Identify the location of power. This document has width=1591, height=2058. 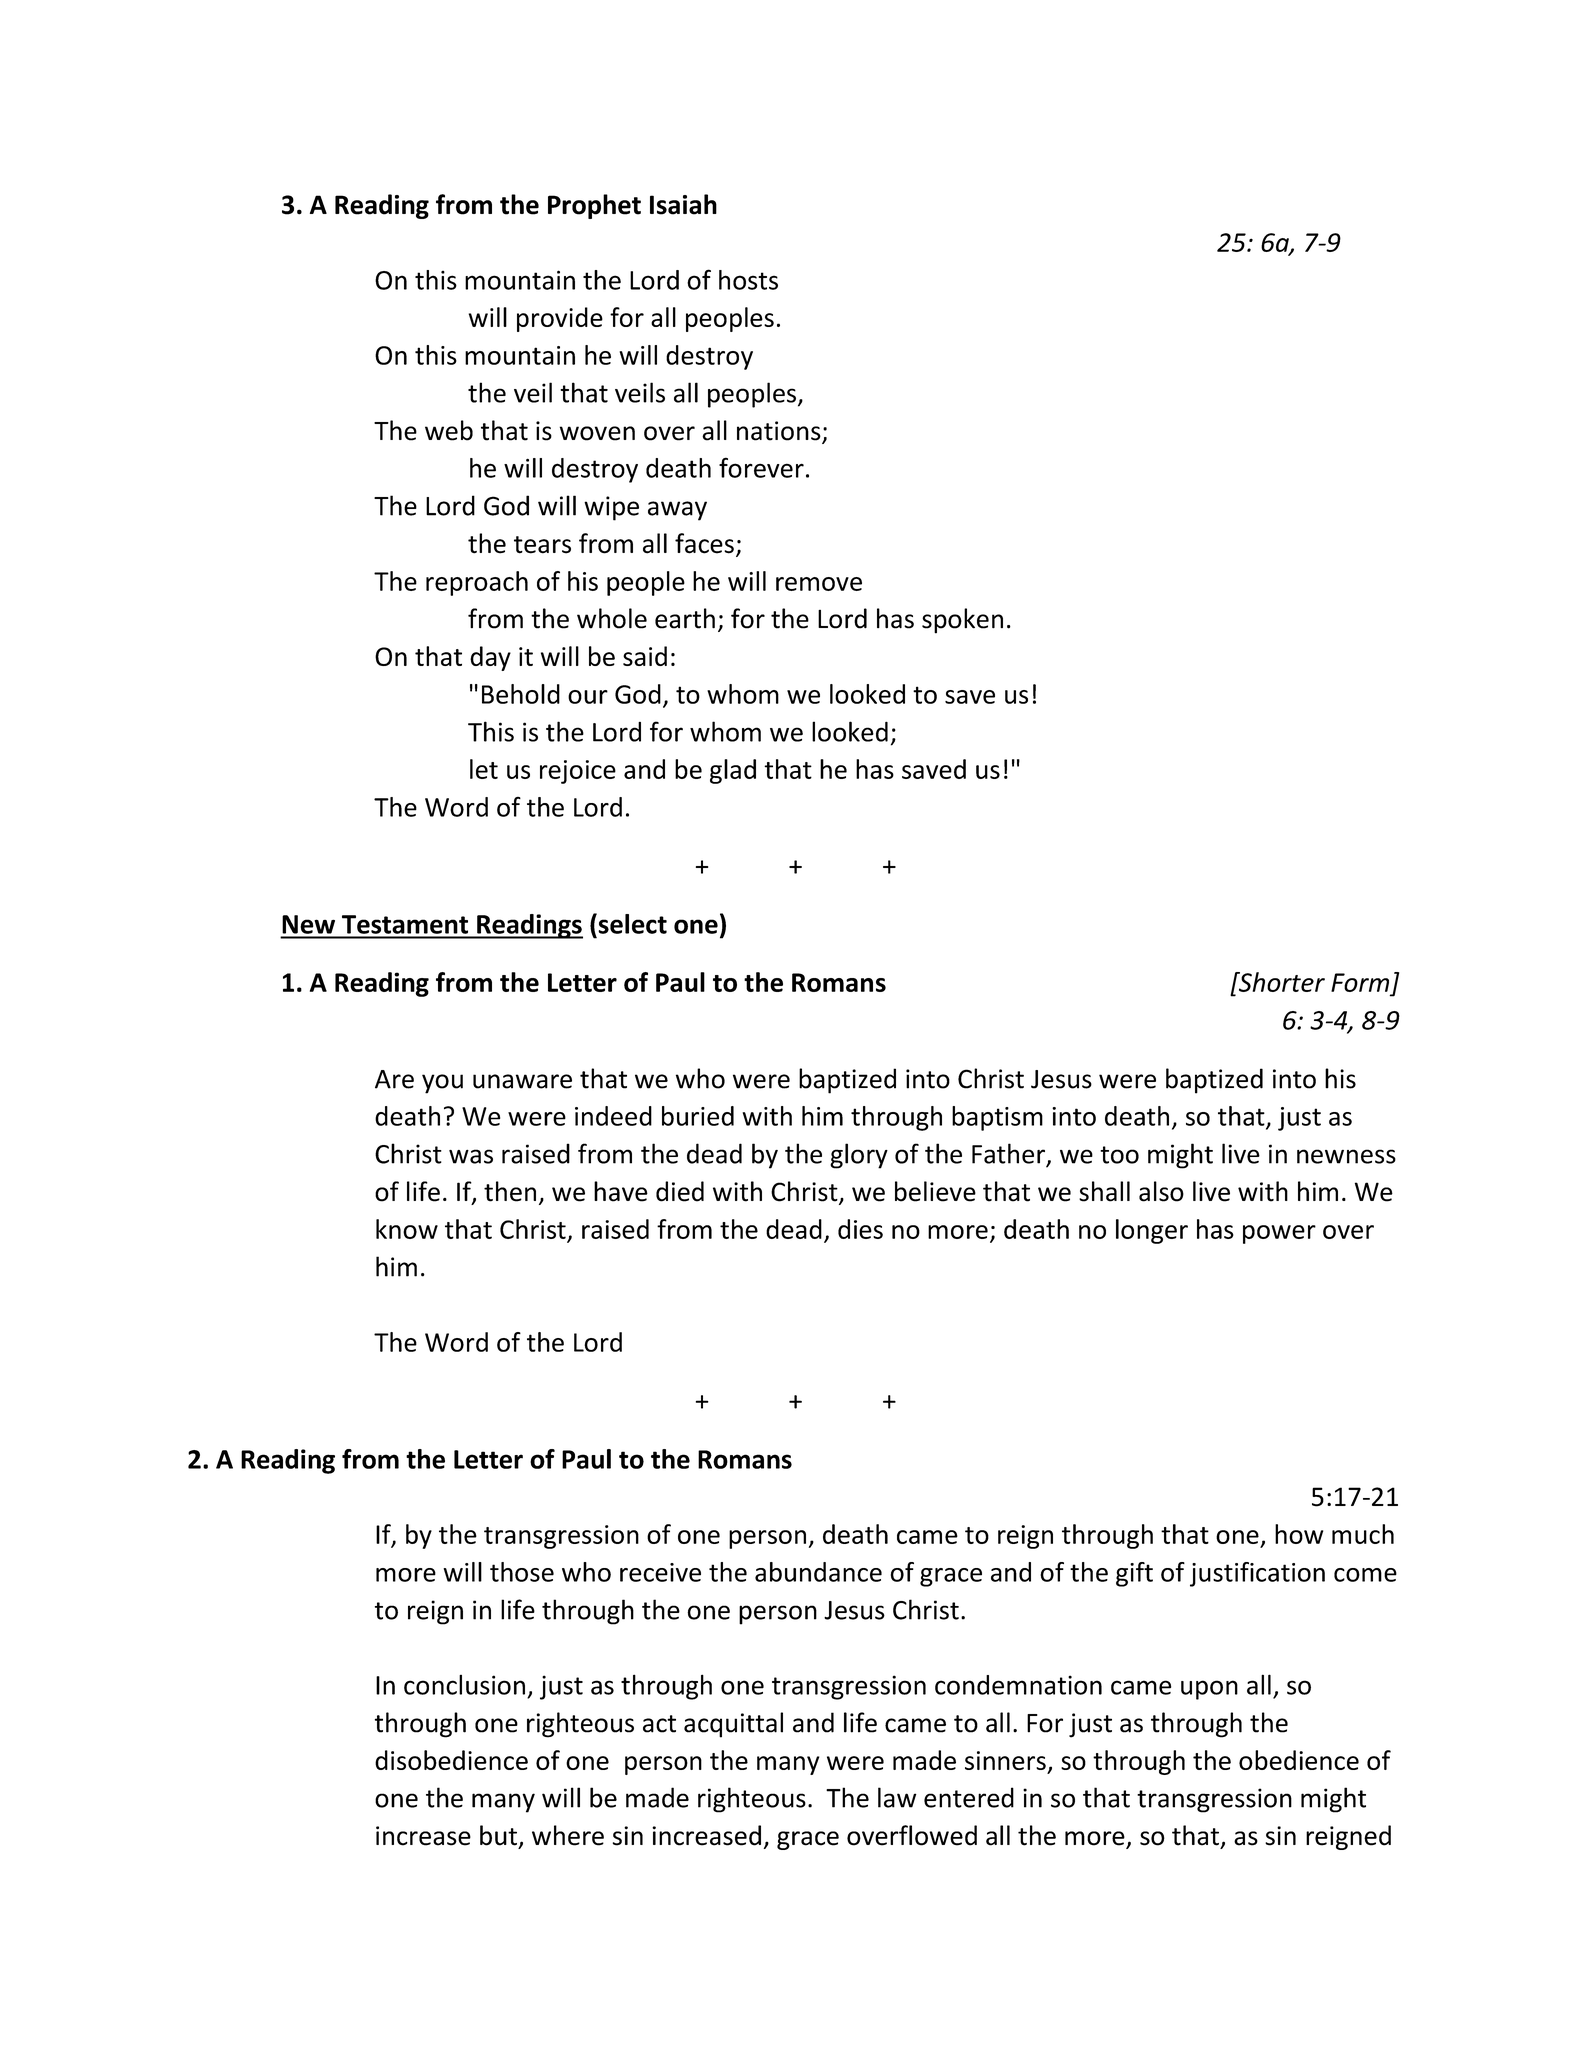
(1279, 1234).
